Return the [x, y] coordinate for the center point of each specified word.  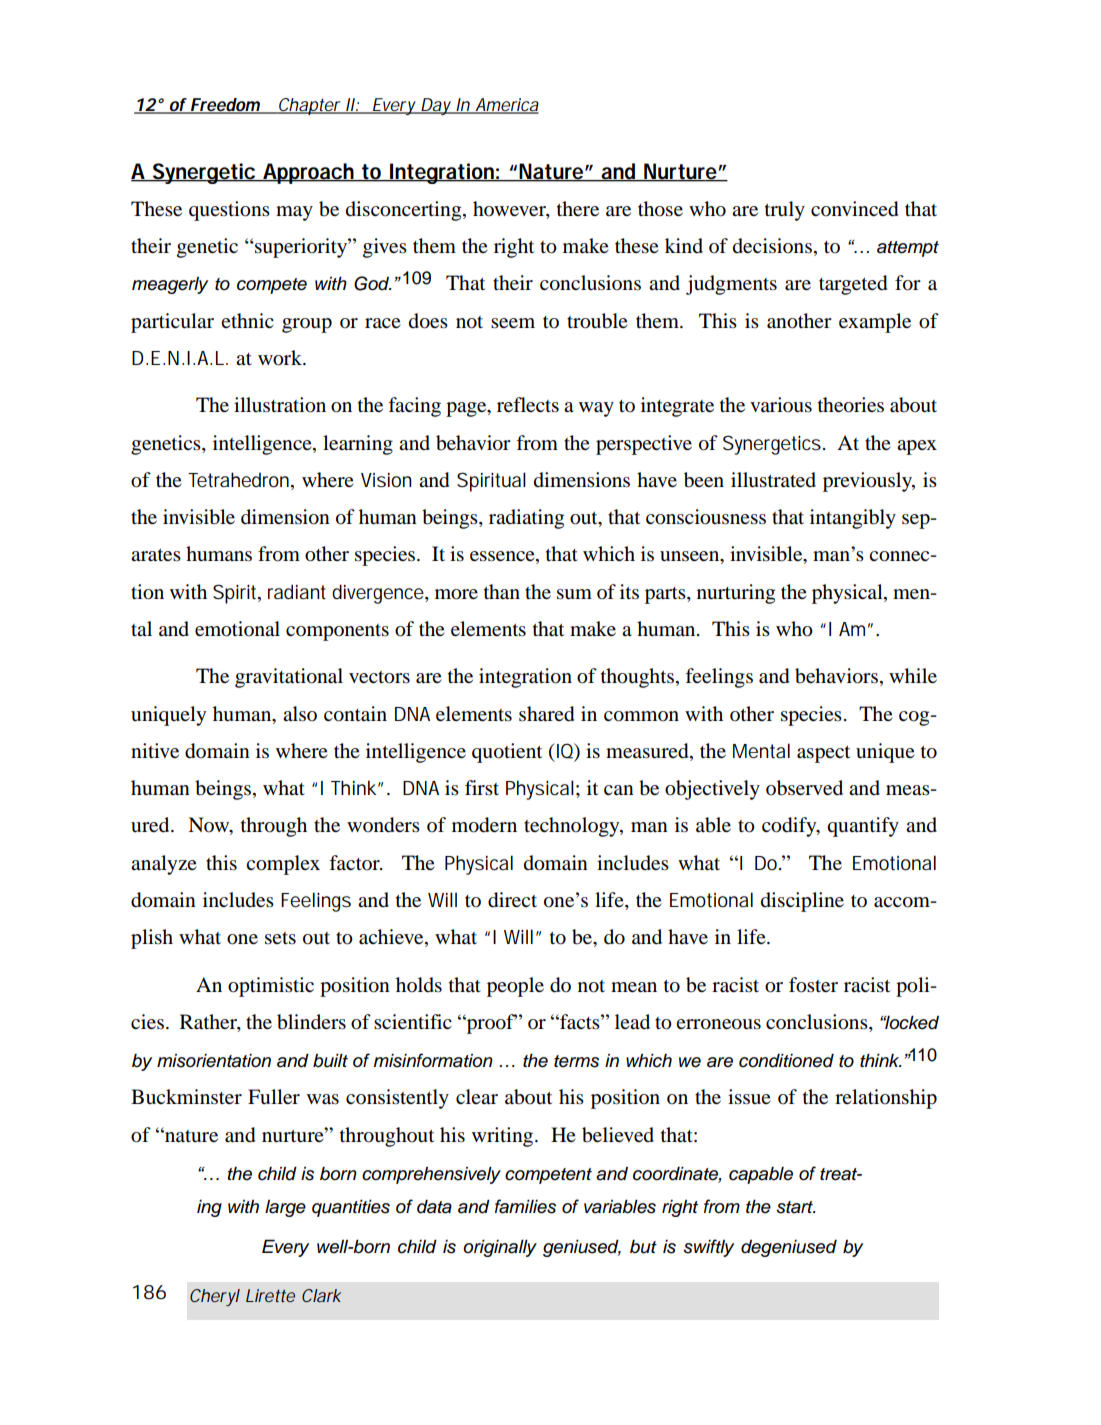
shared [546, 714]
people [515, 987]
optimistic [271, 987]
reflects [528, 405]
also [300, 714]
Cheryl [215, 1297]
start [796, 1207]
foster [813, 985]
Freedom [225, 106]
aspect [823, 754]
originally [500, 1248]
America [506, 106]
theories [851, 405]
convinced [854, 209]
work [281, 358]
